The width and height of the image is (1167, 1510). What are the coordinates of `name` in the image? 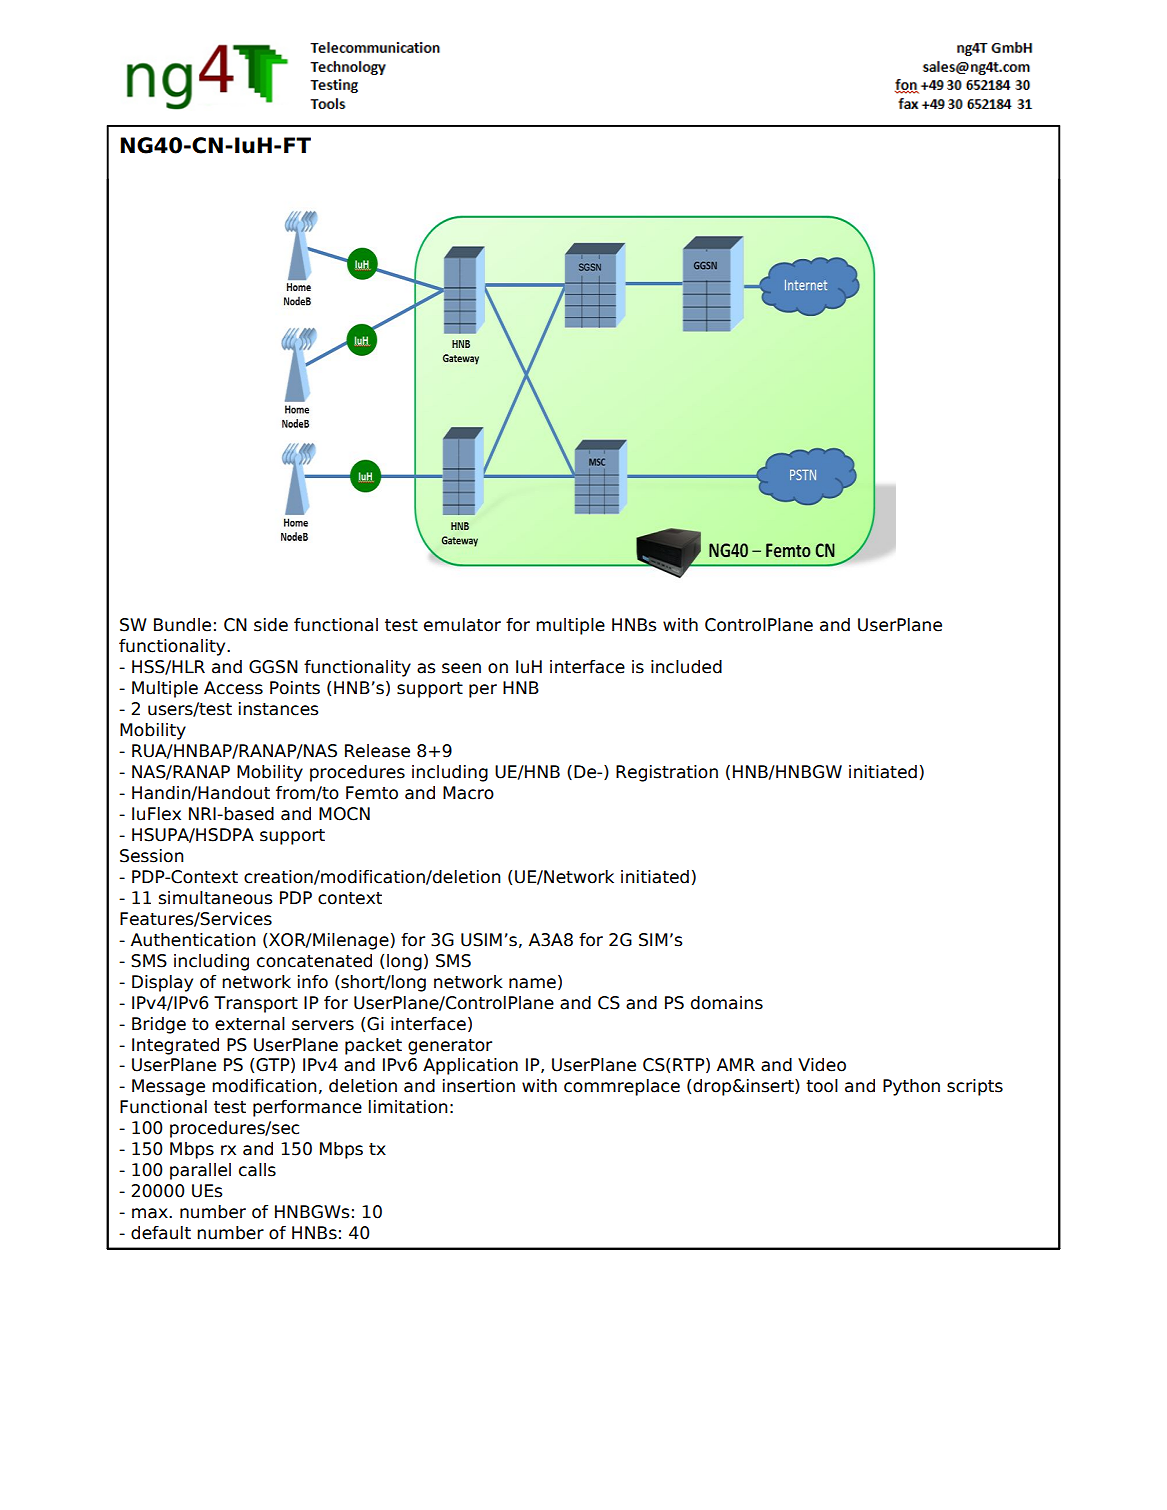 It's located at (532, 983).
